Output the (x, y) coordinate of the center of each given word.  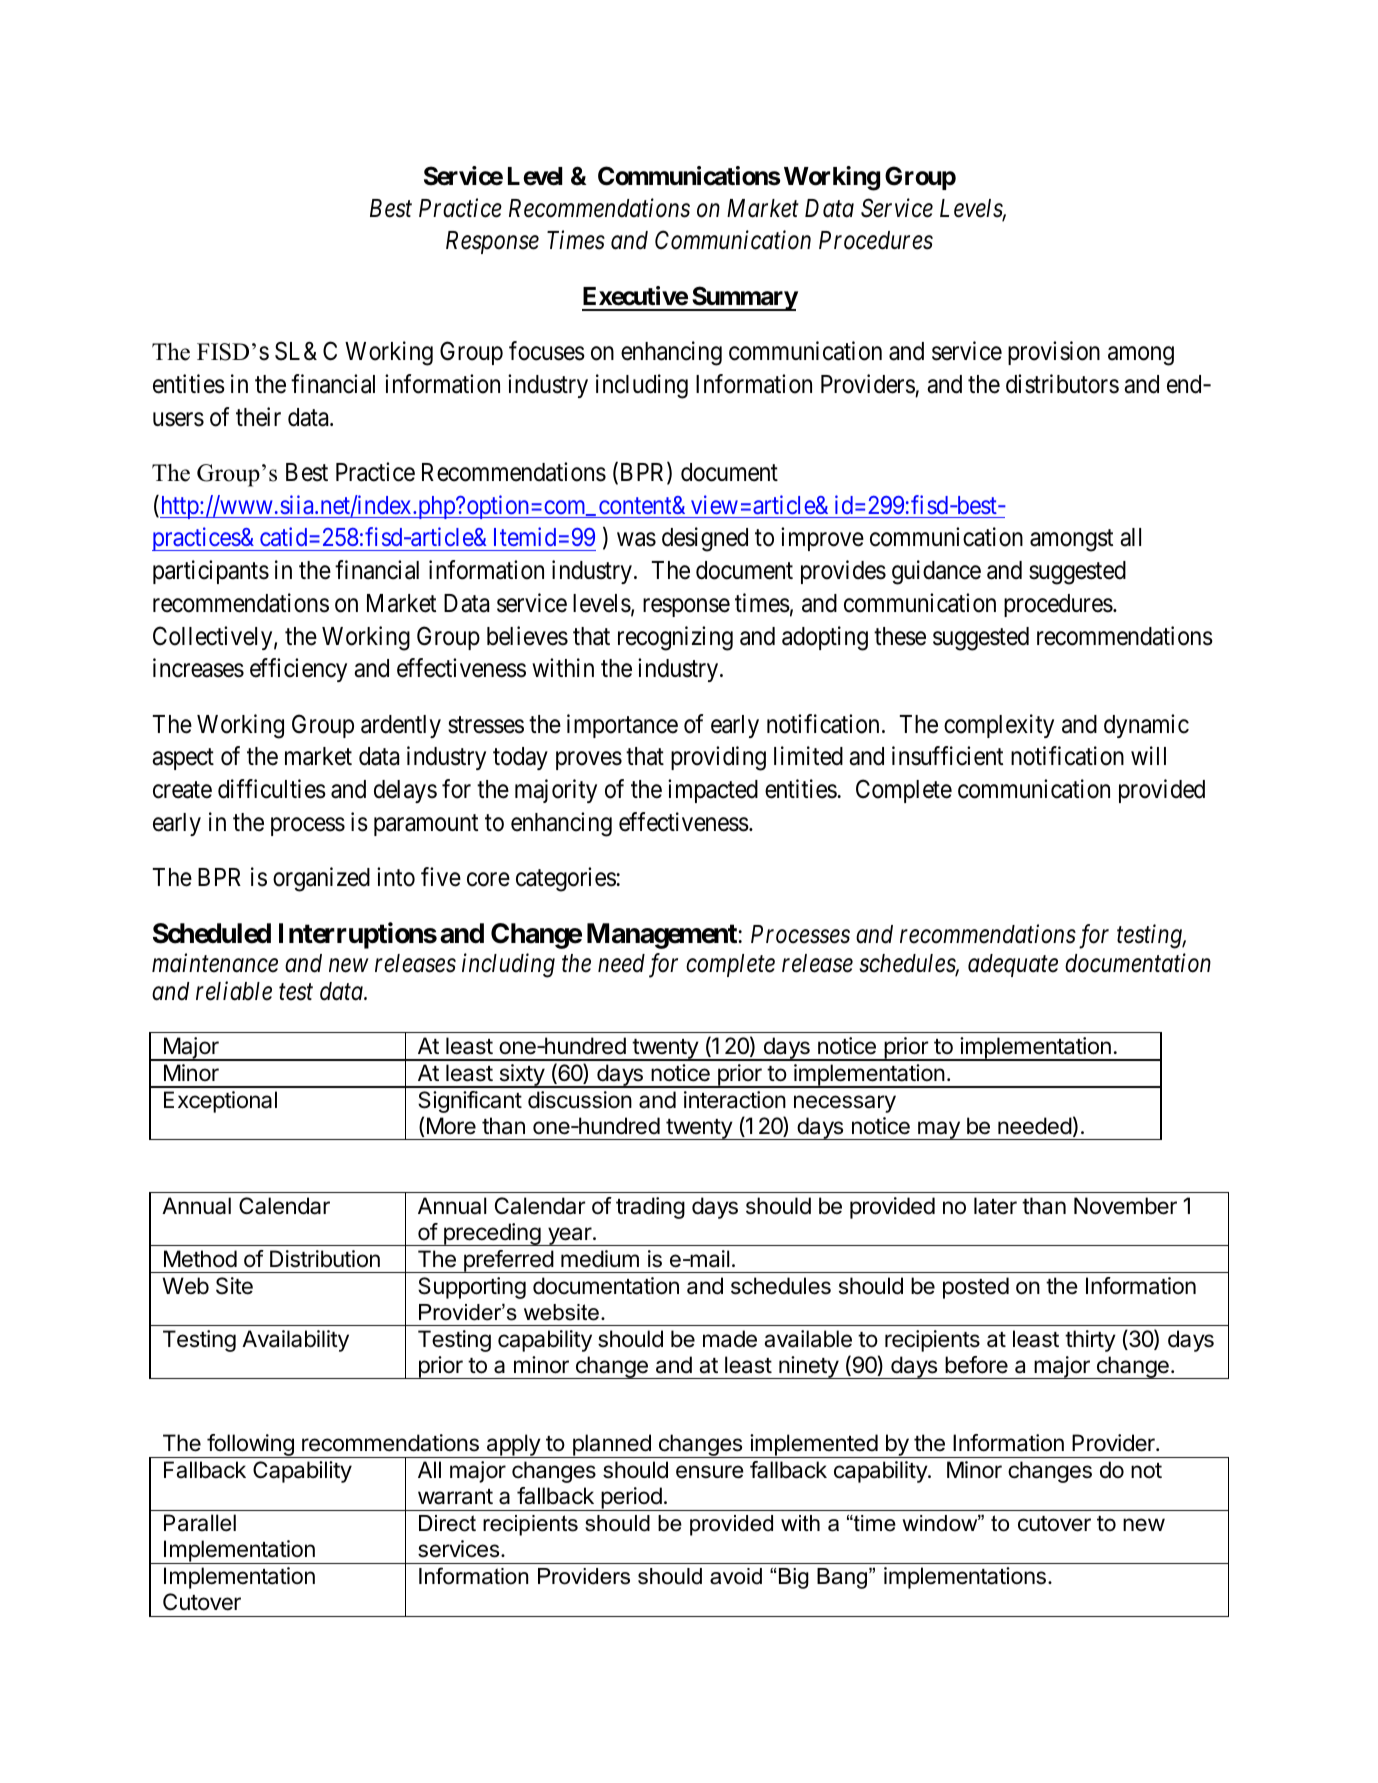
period (631, 1499)
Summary (744, 298)
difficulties (272, 789)
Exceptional (220, 1102)
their (258, 417)
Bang (843, 1578)
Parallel (200, 1523)
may (939, 1130)
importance (622, 726)
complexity (999, 726)
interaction (735, 1100)
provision (1054, 353)
